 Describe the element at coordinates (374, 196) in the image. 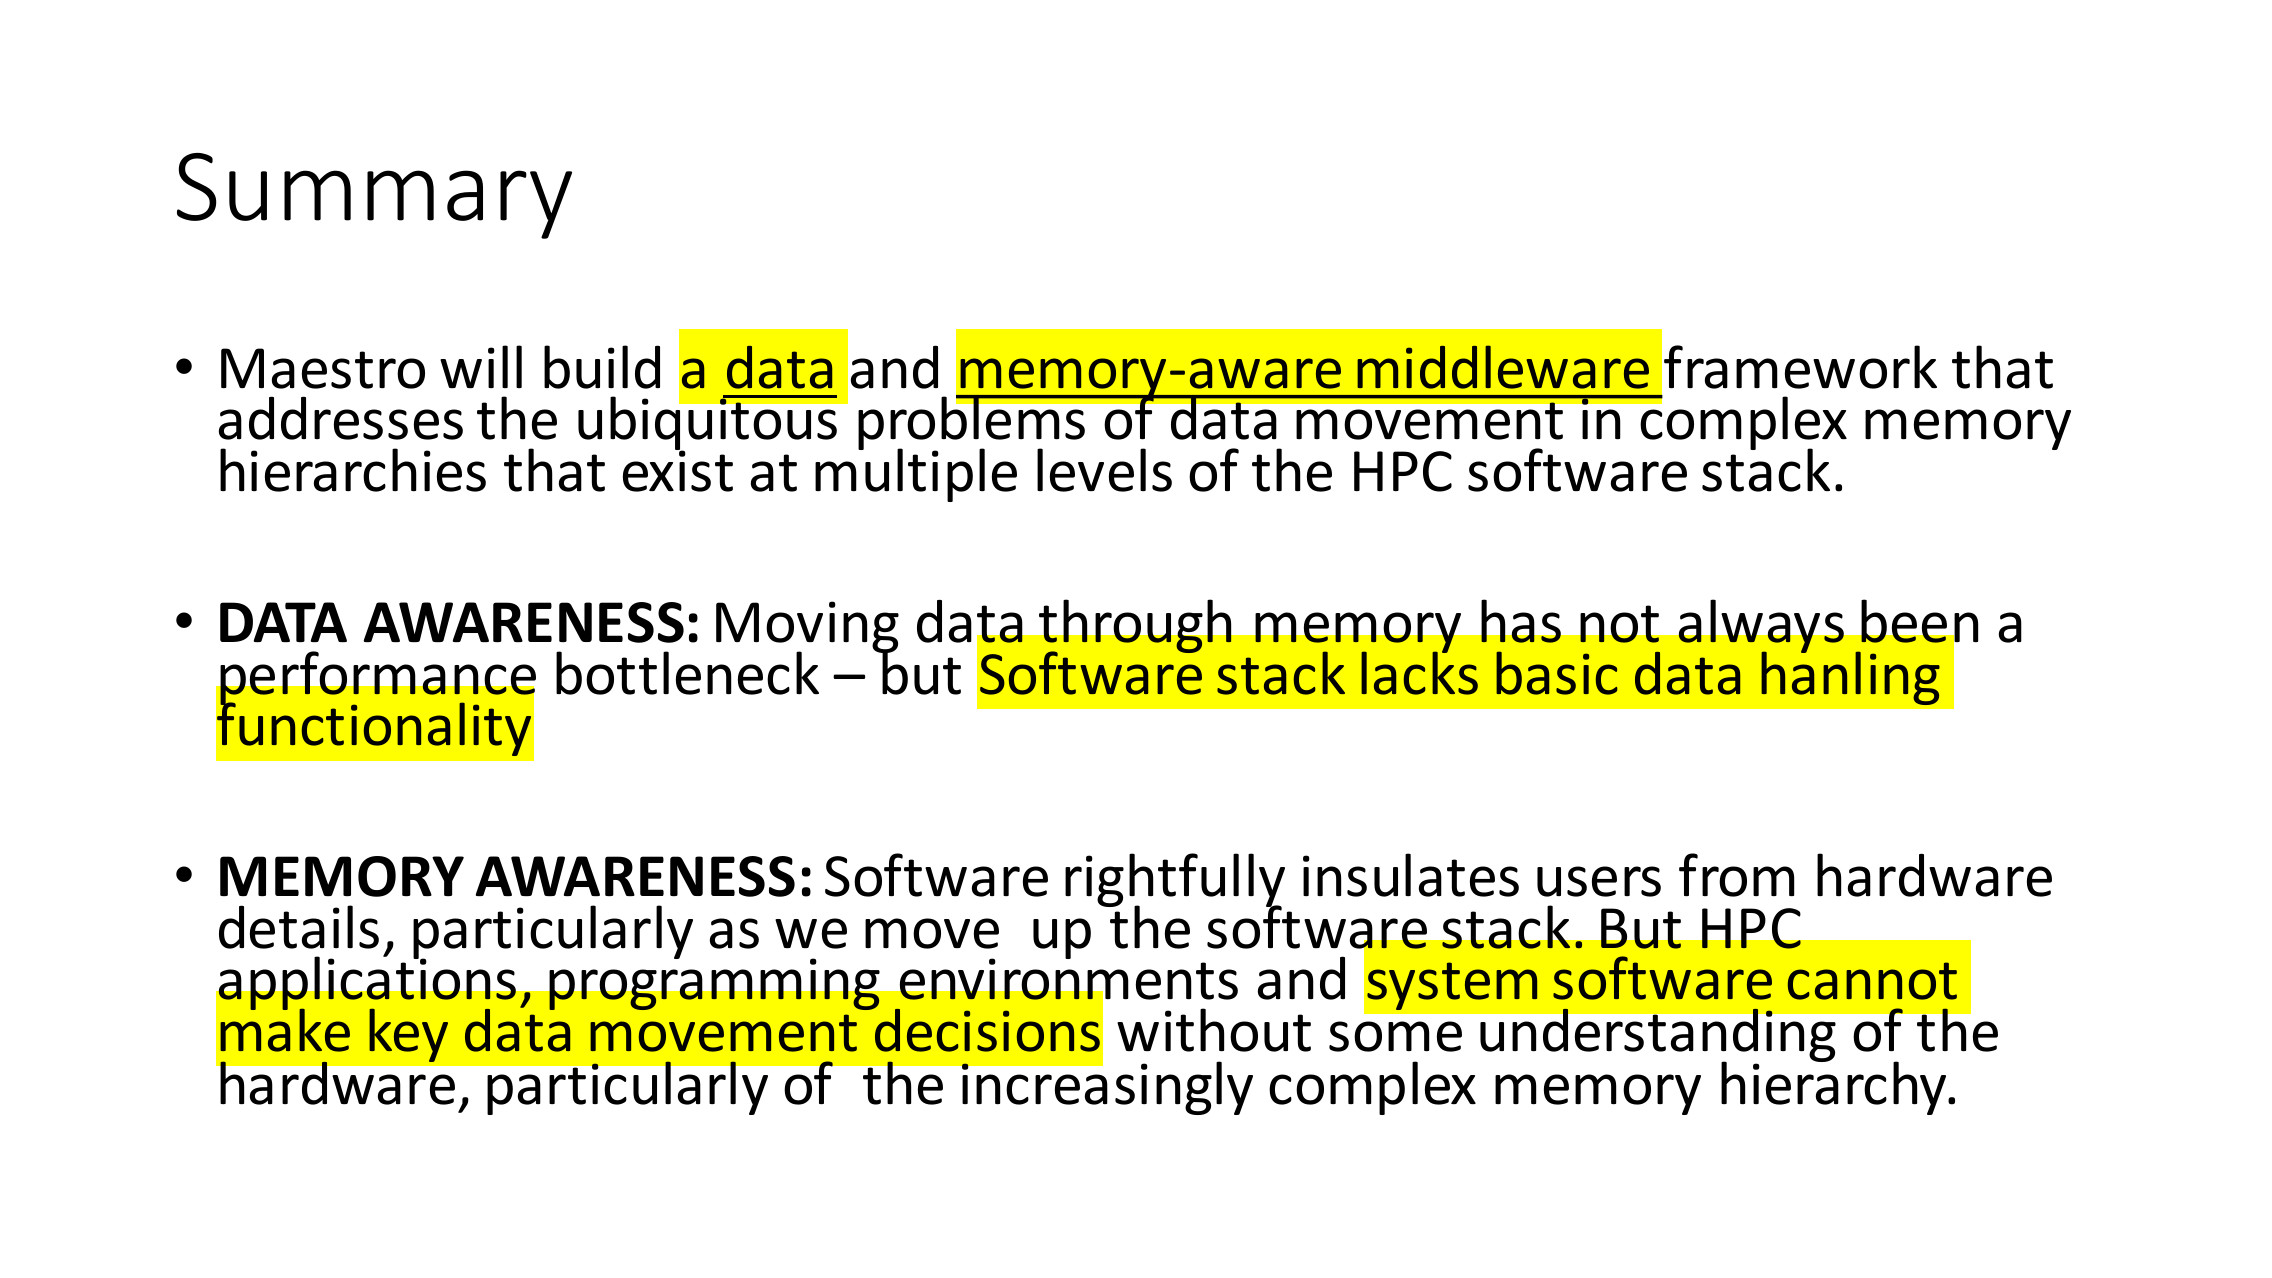

I see `Summary` at that location.
